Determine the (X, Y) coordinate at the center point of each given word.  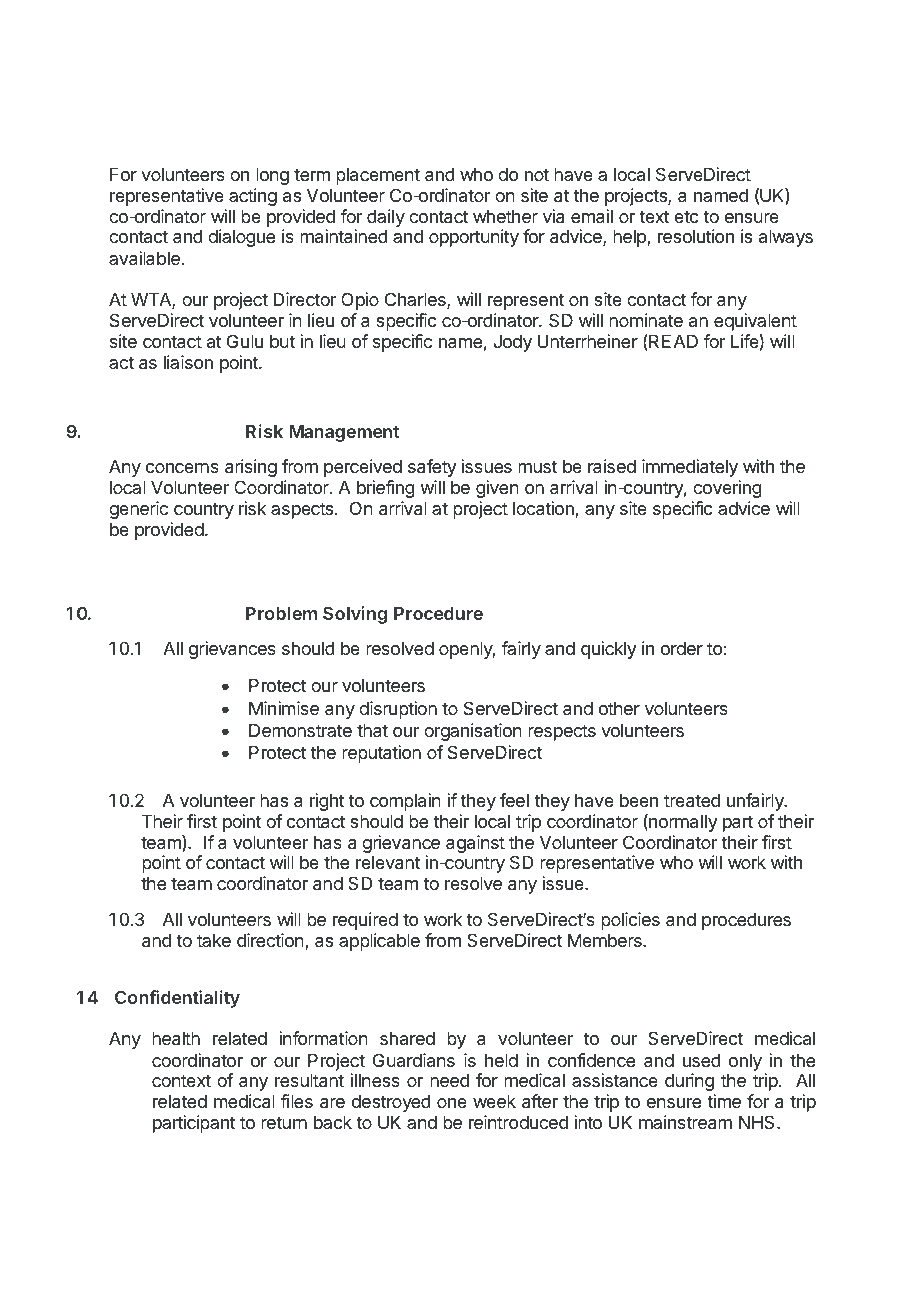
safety (432, 468)
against (475, 844)
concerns (182, 468)
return (284, 1122)
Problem (281, 613)
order (682, 648)
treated (692, 800)
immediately (690, 468)
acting (253, 197)
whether (505, 216)
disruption (398, 710)
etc (686, 216)
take (214, 940)
